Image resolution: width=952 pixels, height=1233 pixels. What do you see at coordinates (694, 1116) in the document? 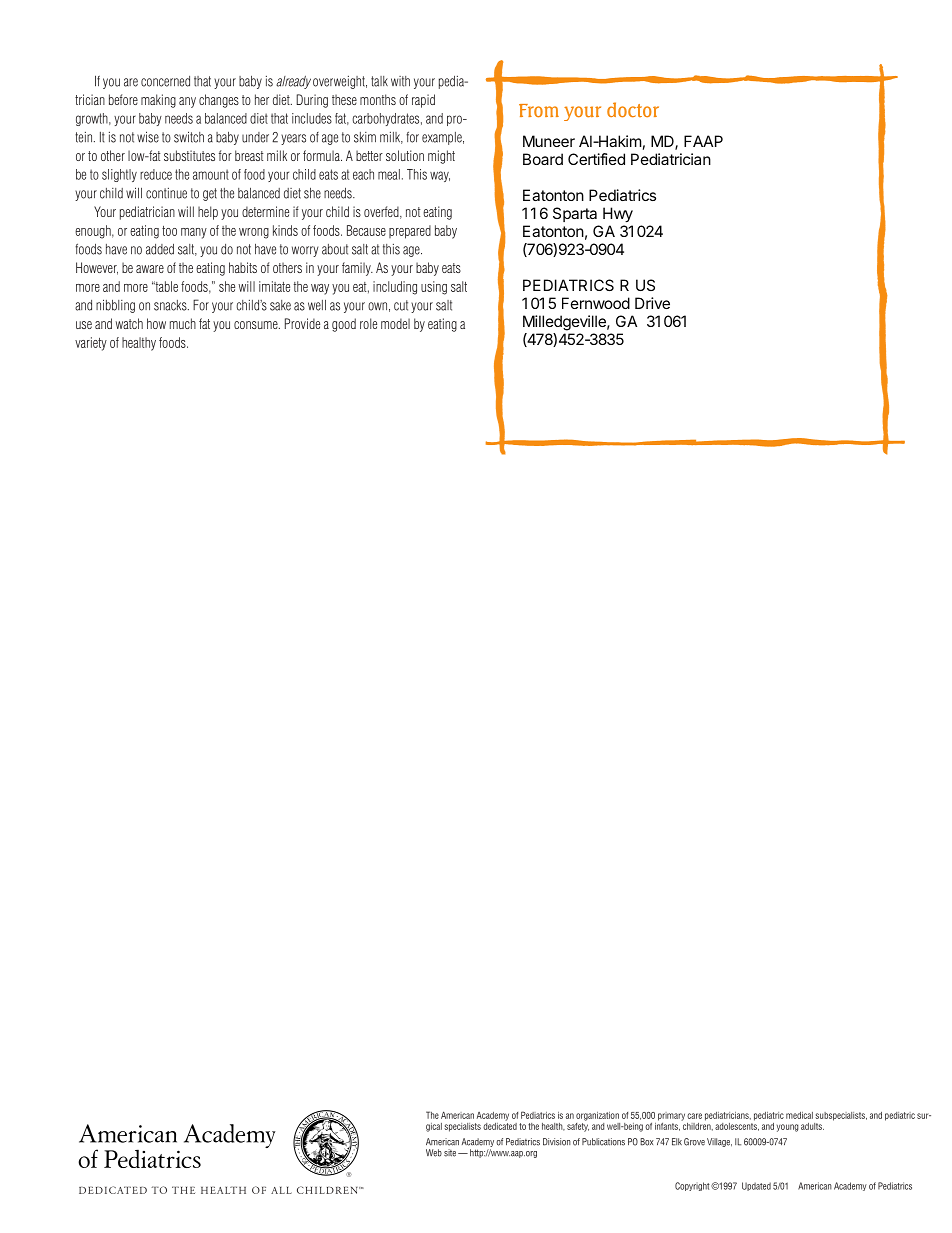
I see `care` at bounding box center [694, 1116].
